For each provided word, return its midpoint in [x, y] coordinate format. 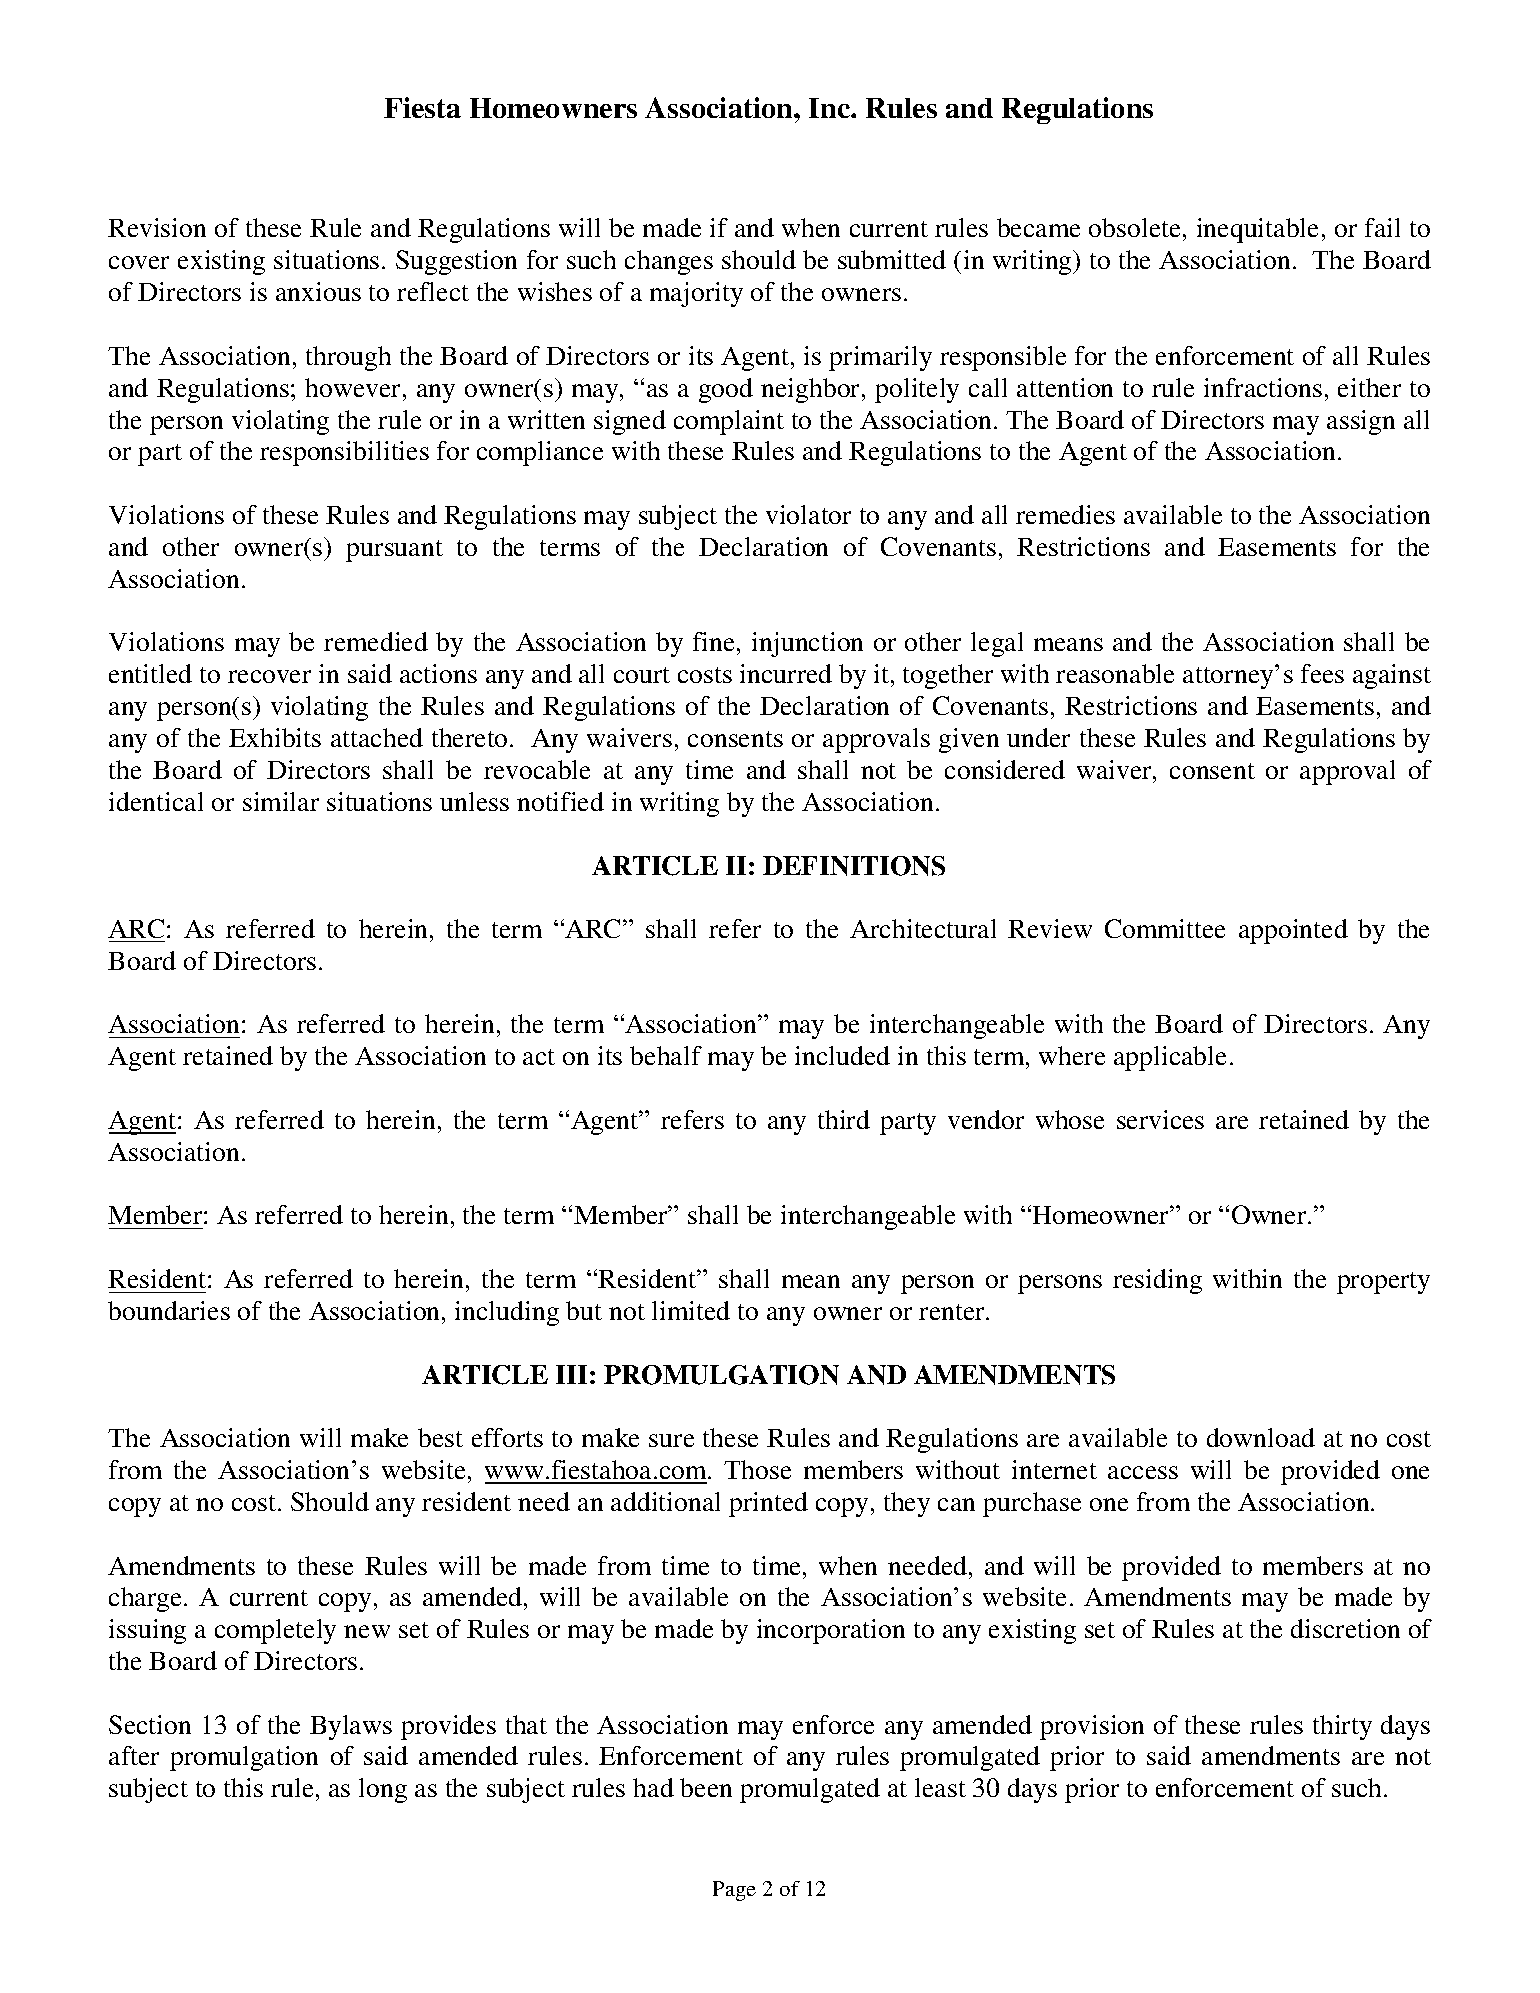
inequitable [1257, 230]
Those [757, 1469]
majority [696, 294]
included [842, 1055]
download [1261, 1437]
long [383, 1790]
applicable [1170, 1058]
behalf [666, 1055]
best [440, 1437]
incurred [786, 673]
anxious [318, 291]
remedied [376, 641]
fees [1322, 673]
